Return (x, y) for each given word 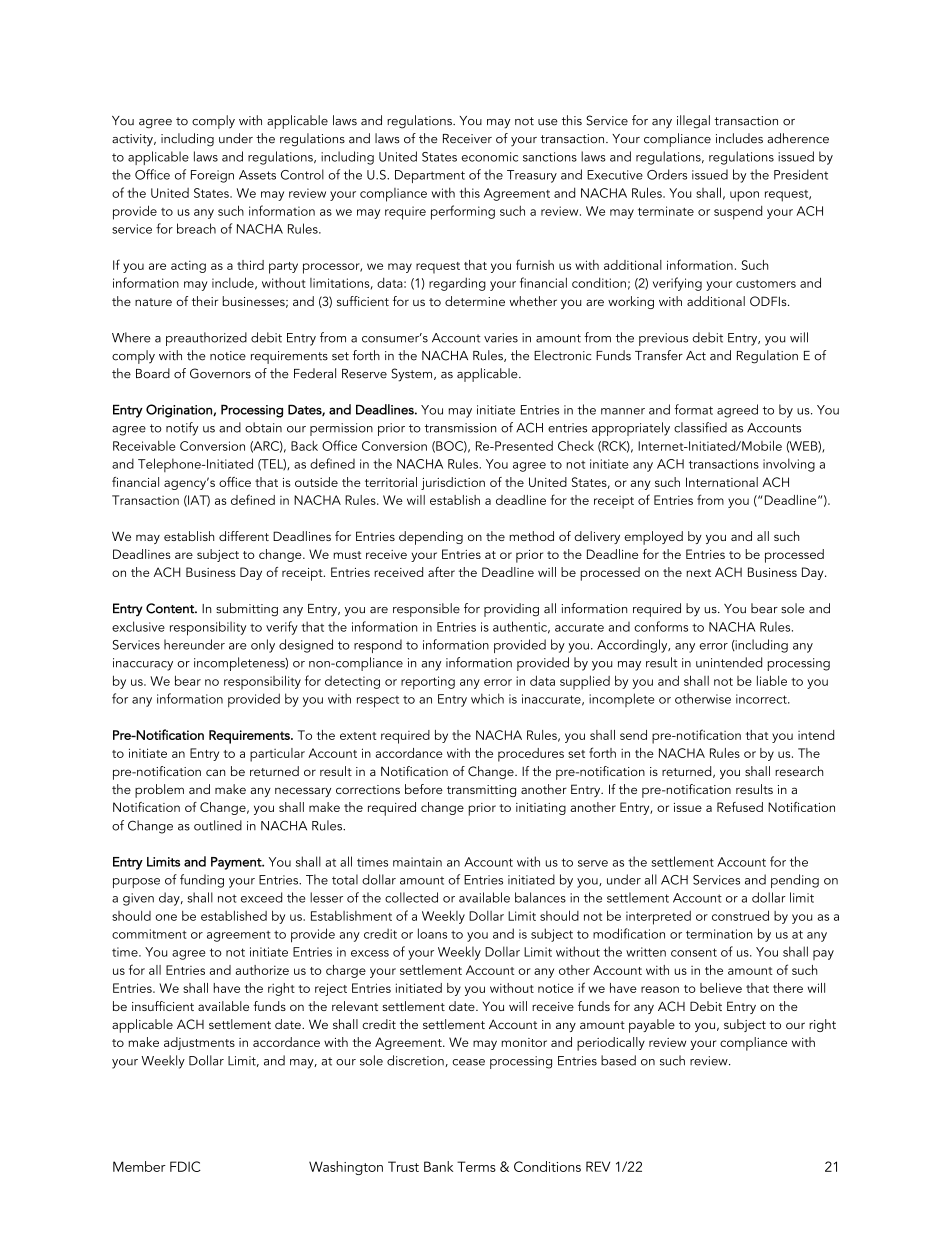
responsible (426, 610)
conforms (661, 626)
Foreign (212, 176)
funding (202, 881)
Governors (220, 373)
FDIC (185, 1166)
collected (411, 897)
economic (489, 157)
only (263, 646)
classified (700, 427)
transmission (460, 428)
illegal (693, 122)
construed (740, 915)
